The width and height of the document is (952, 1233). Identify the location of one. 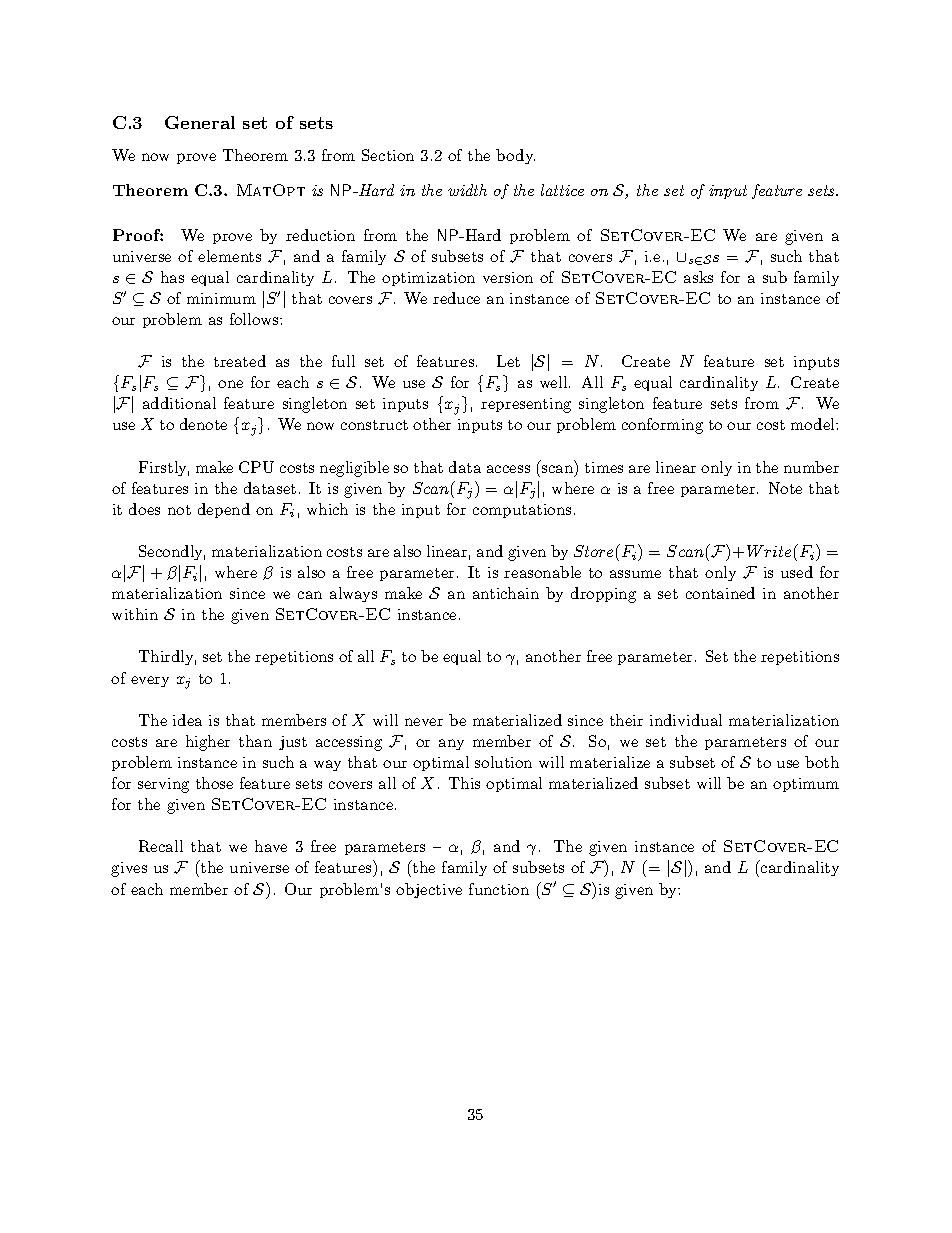
(230, 384).
